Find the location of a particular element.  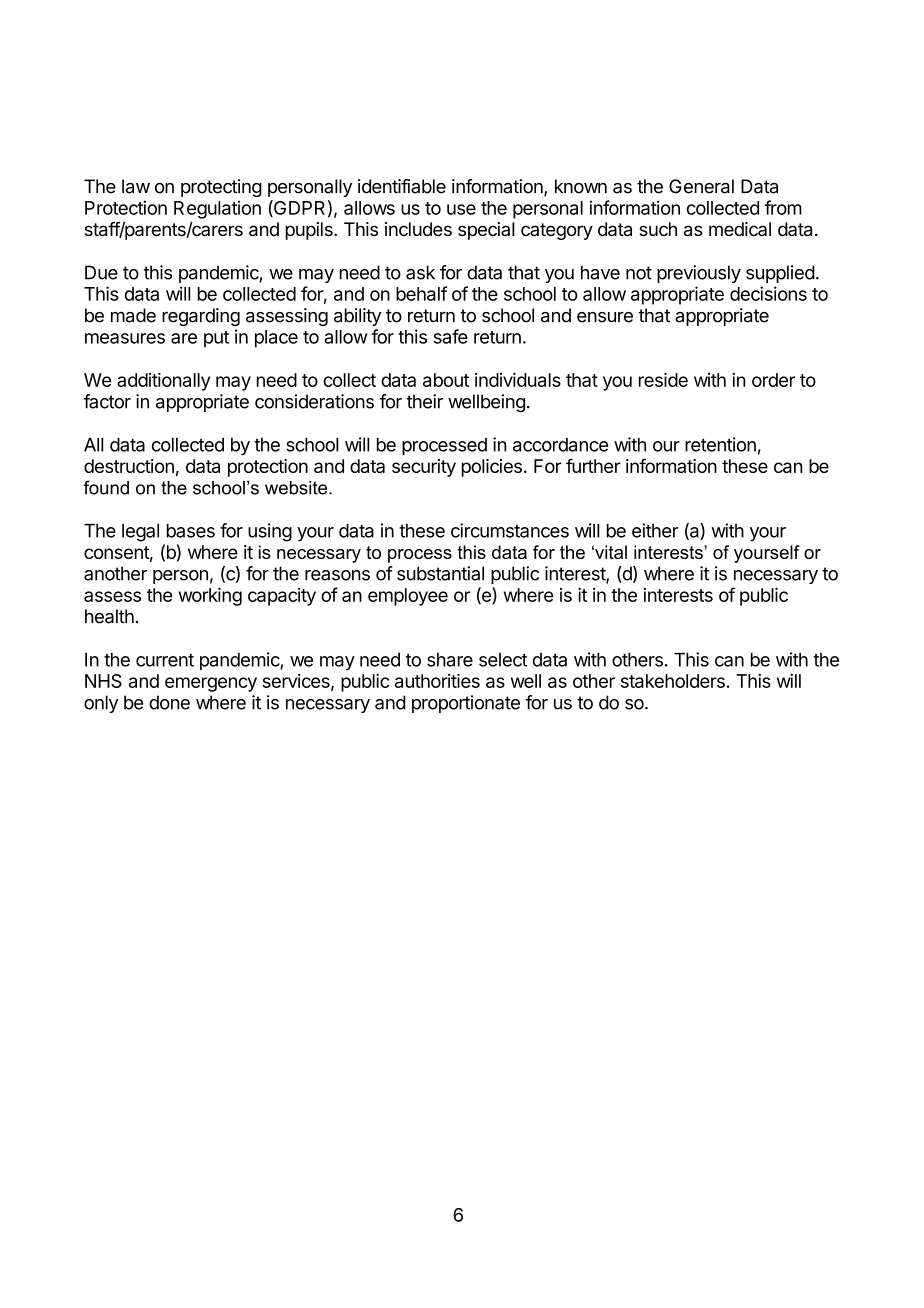

reside is located at coordinates (663, 379).
